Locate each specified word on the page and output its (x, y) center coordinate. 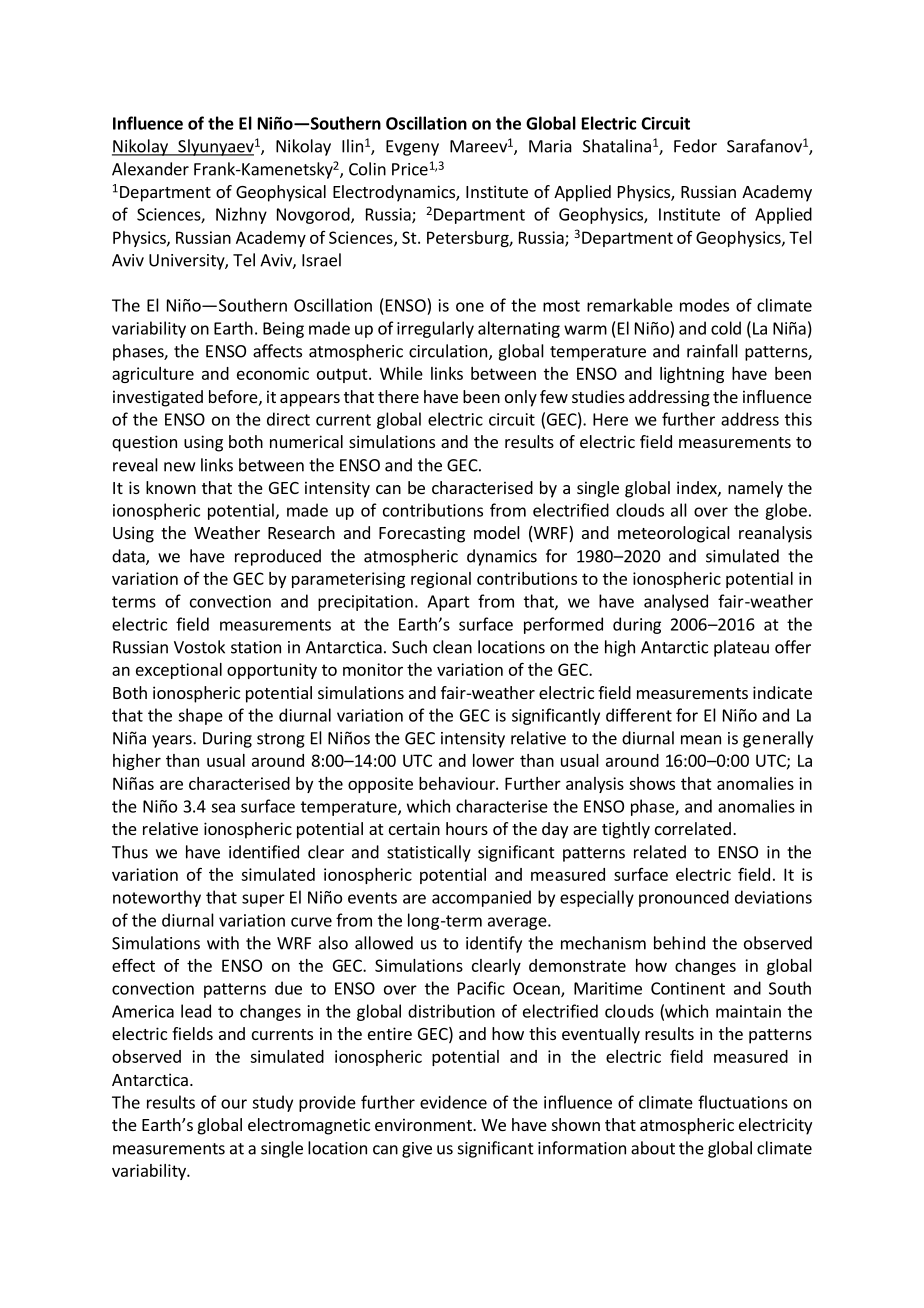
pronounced (684, 898)
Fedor (695, 146)
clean (452, 647)
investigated (158, 398)
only (521, 398)
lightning (692, 375)
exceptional (179, 671)
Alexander (150, 169)
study (272, 1103)
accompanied (481, 898)
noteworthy (157, 898)
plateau (741, 648)
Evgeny (412, 148)
